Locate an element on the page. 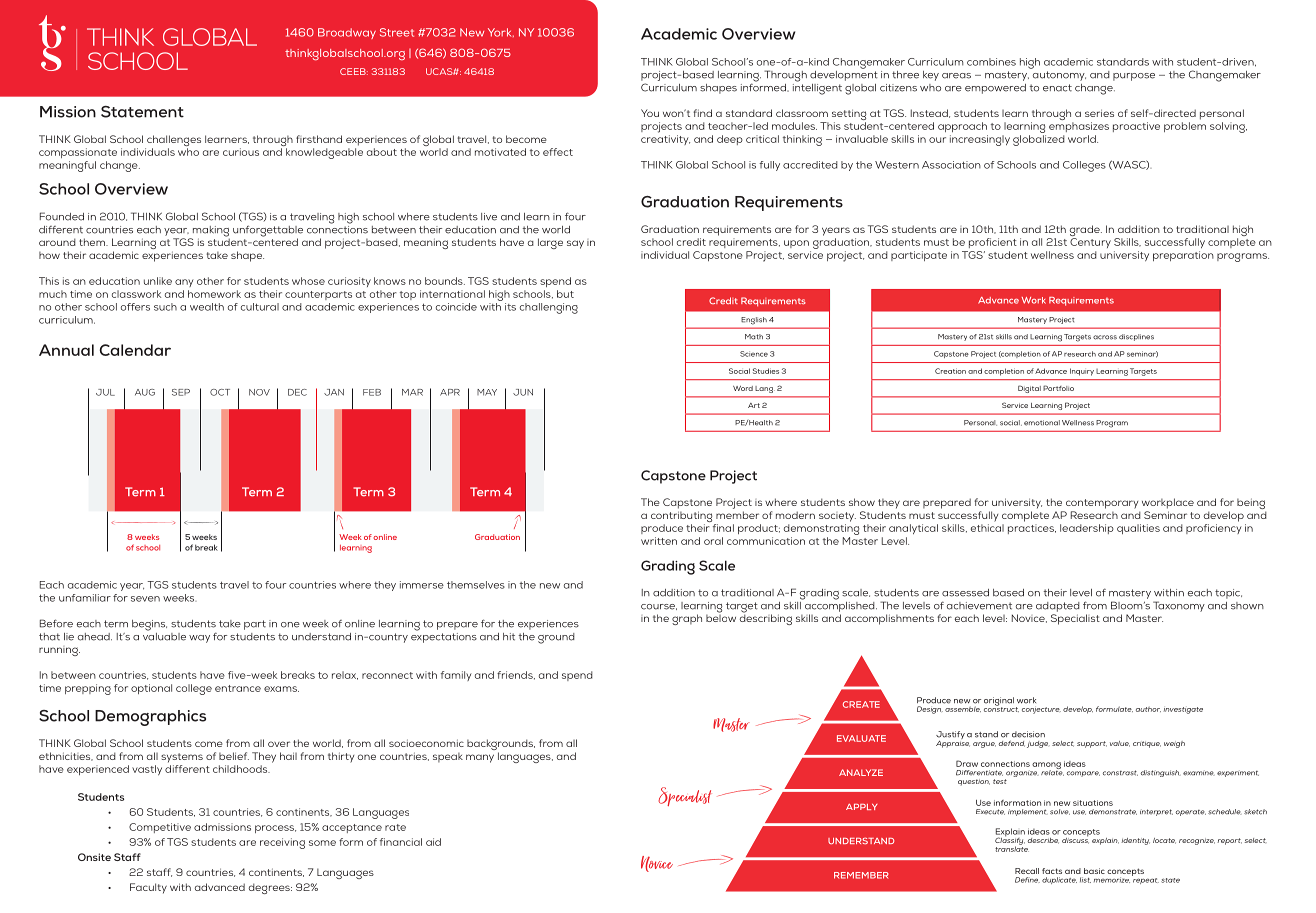  say is located at coordinates (575, 244).
